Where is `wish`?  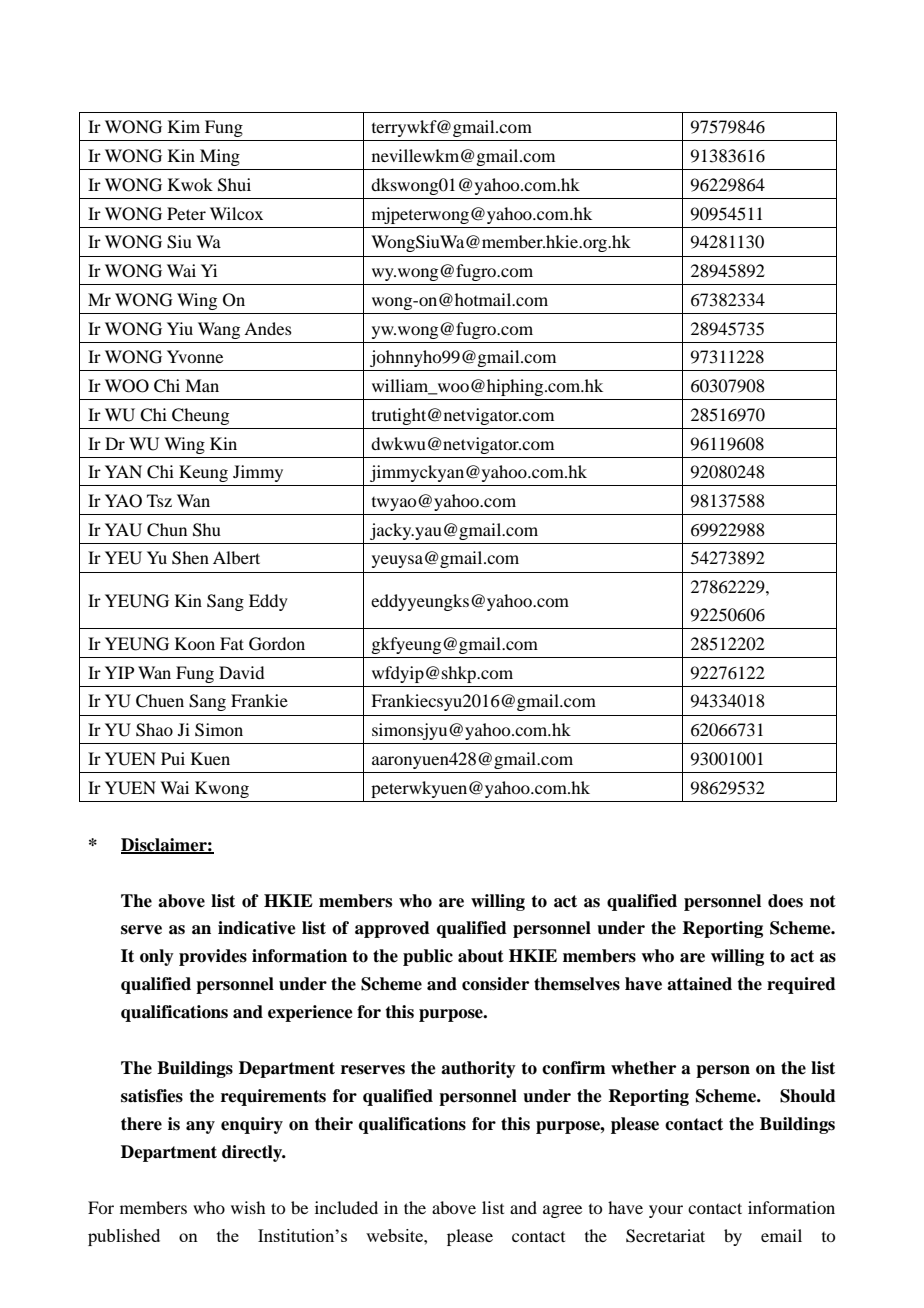
wish is located at coordinates (248, 1207).
